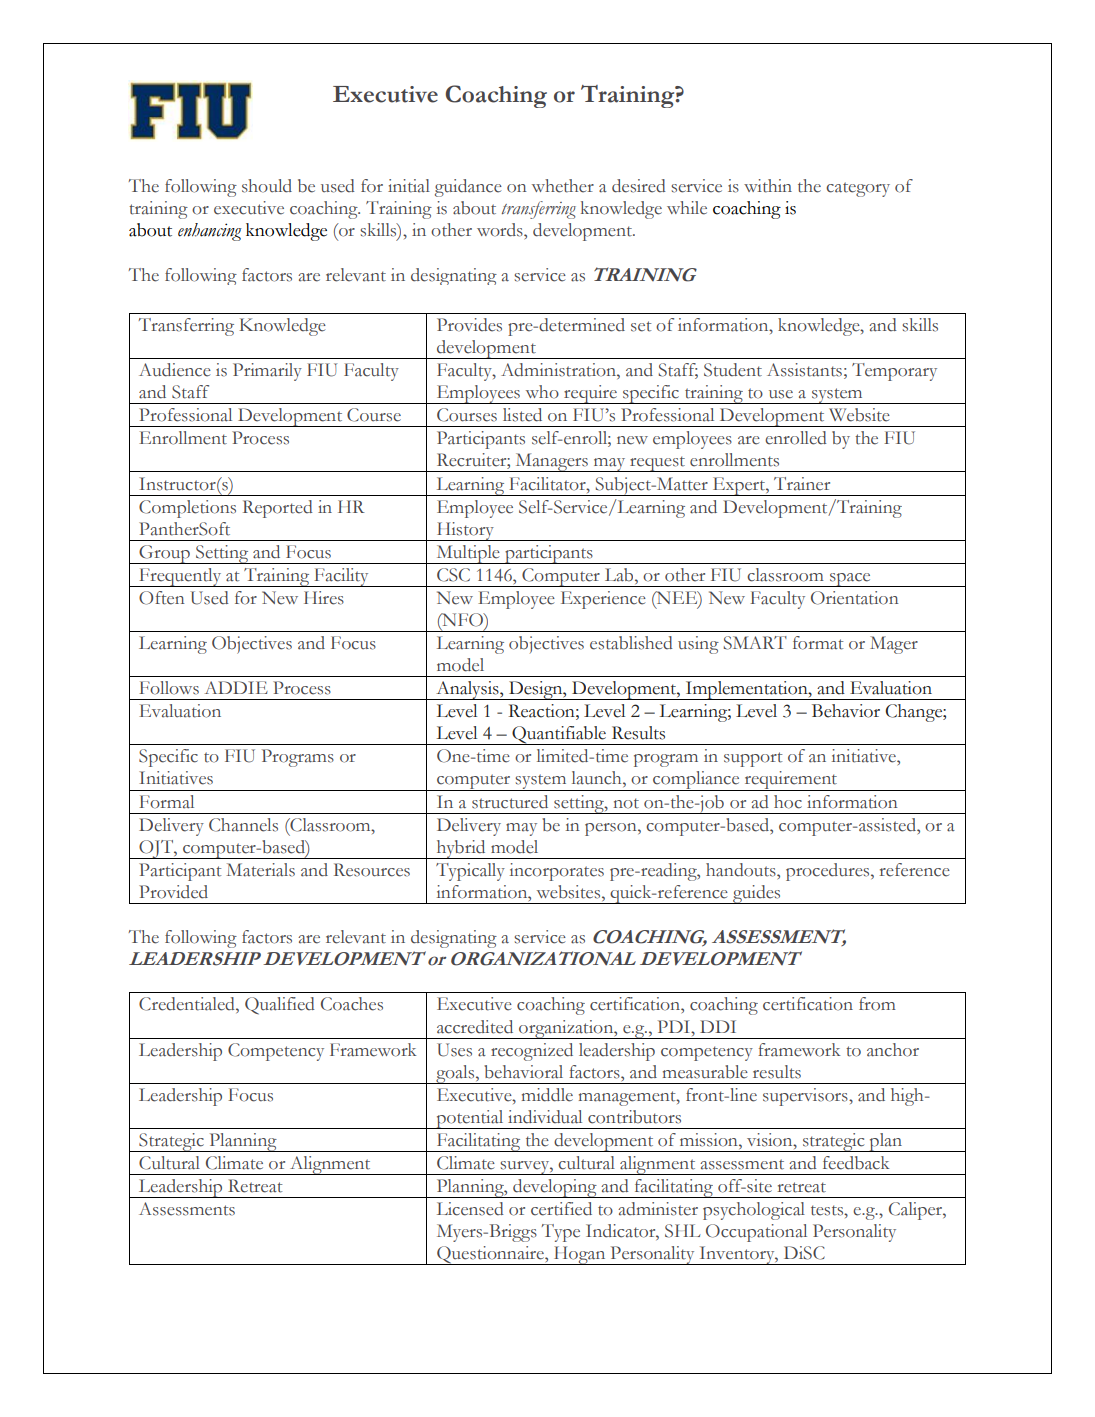 The width and height of the image is (1095, 1417). Describe the element at coordinates (501, 230) in the image. I see `words` at that location.
